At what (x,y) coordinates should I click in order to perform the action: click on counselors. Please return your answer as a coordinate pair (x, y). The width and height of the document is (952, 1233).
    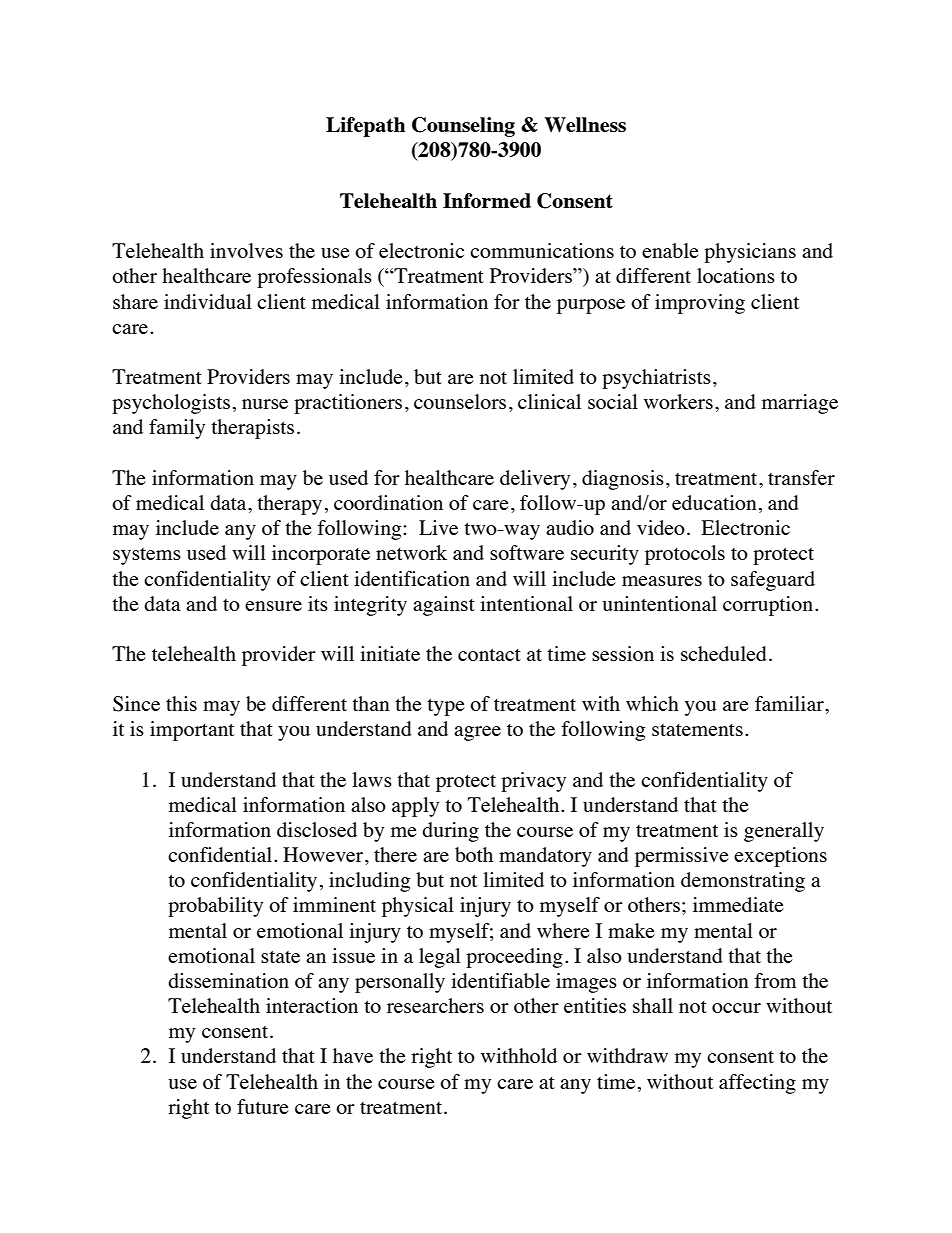
    Looking at the image, I should click on (460, 401).
